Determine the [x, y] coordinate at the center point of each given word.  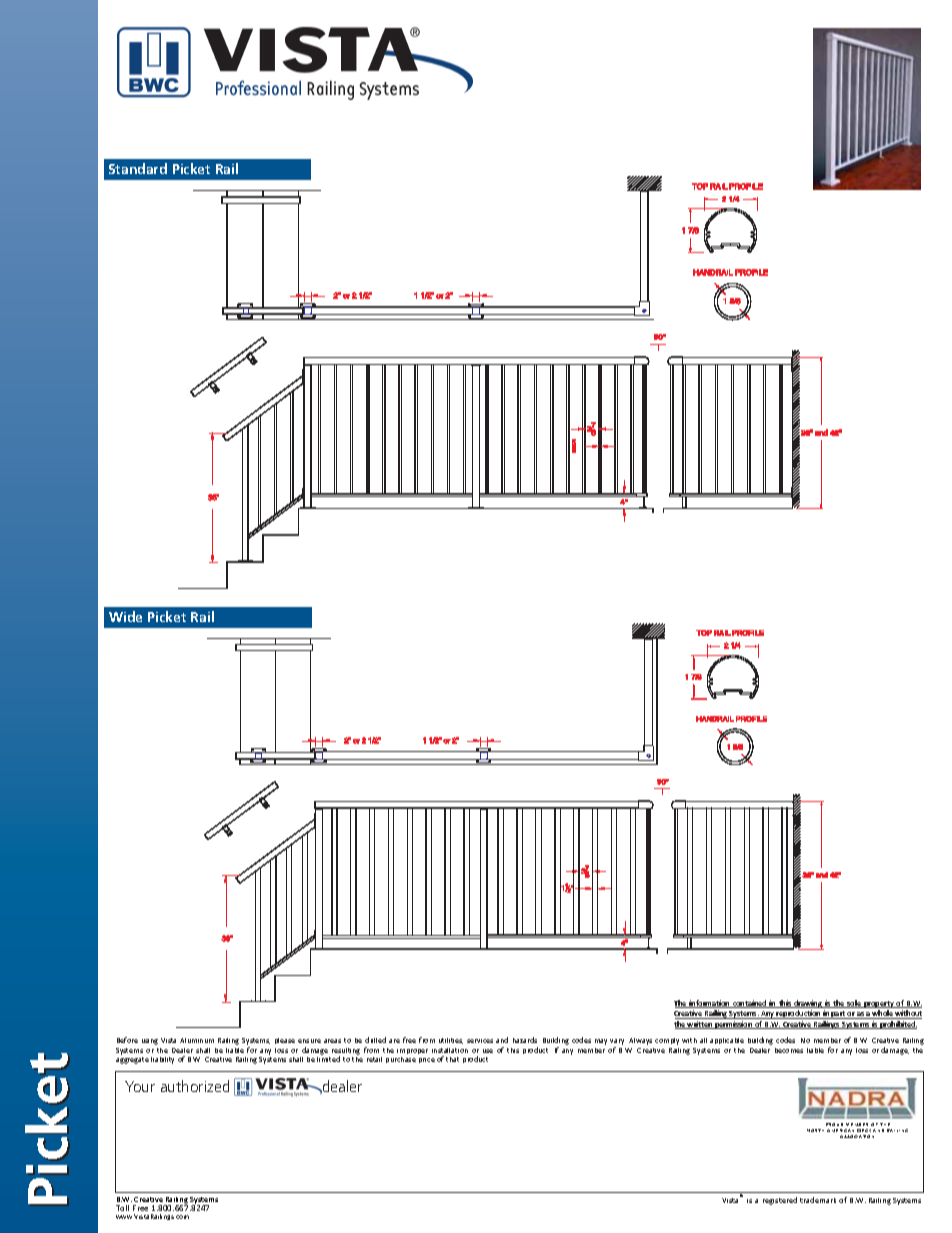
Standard [138, 168]
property [879, 1006]
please [285, 1041]
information [710, 1004]
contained [750, 1004]
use [488, 1051]
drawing [808, 1005]
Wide [125, 616]
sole [854, 1004]
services [480, 1041]
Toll [122, 1208]
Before [127, 1040]
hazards [525, 1040]
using [150, 1042]
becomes [789, 1050]
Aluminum [197, 1040]
